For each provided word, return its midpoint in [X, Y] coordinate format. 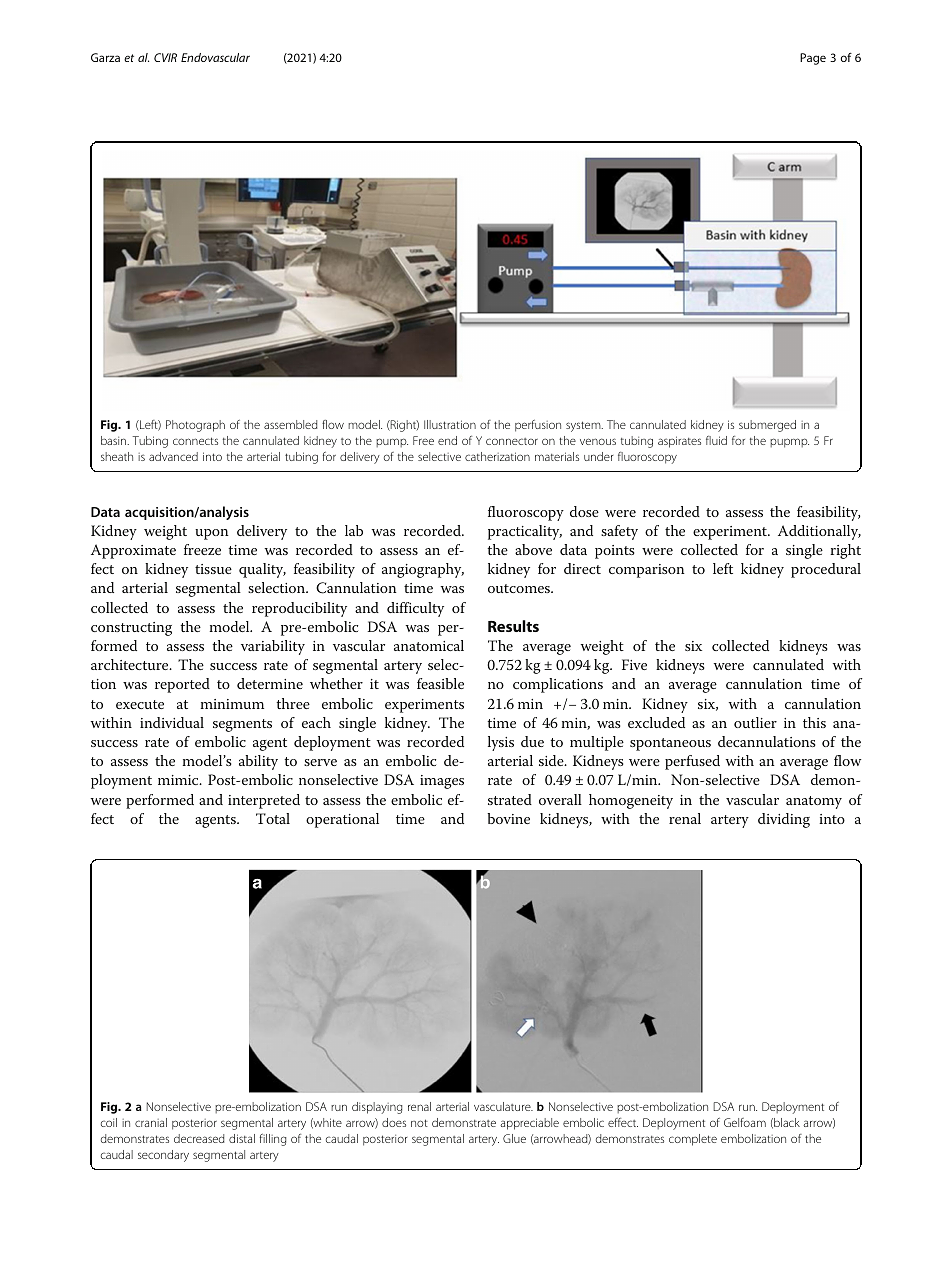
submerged [767, 426]
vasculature [503, 1106]
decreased [199, 1138]
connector [512, 441]
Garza [105, 57]
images [442, 782]
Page [813, 59]
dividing [784, 820]
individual [172, 722]
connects [195, 441]
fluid [716, 440]
